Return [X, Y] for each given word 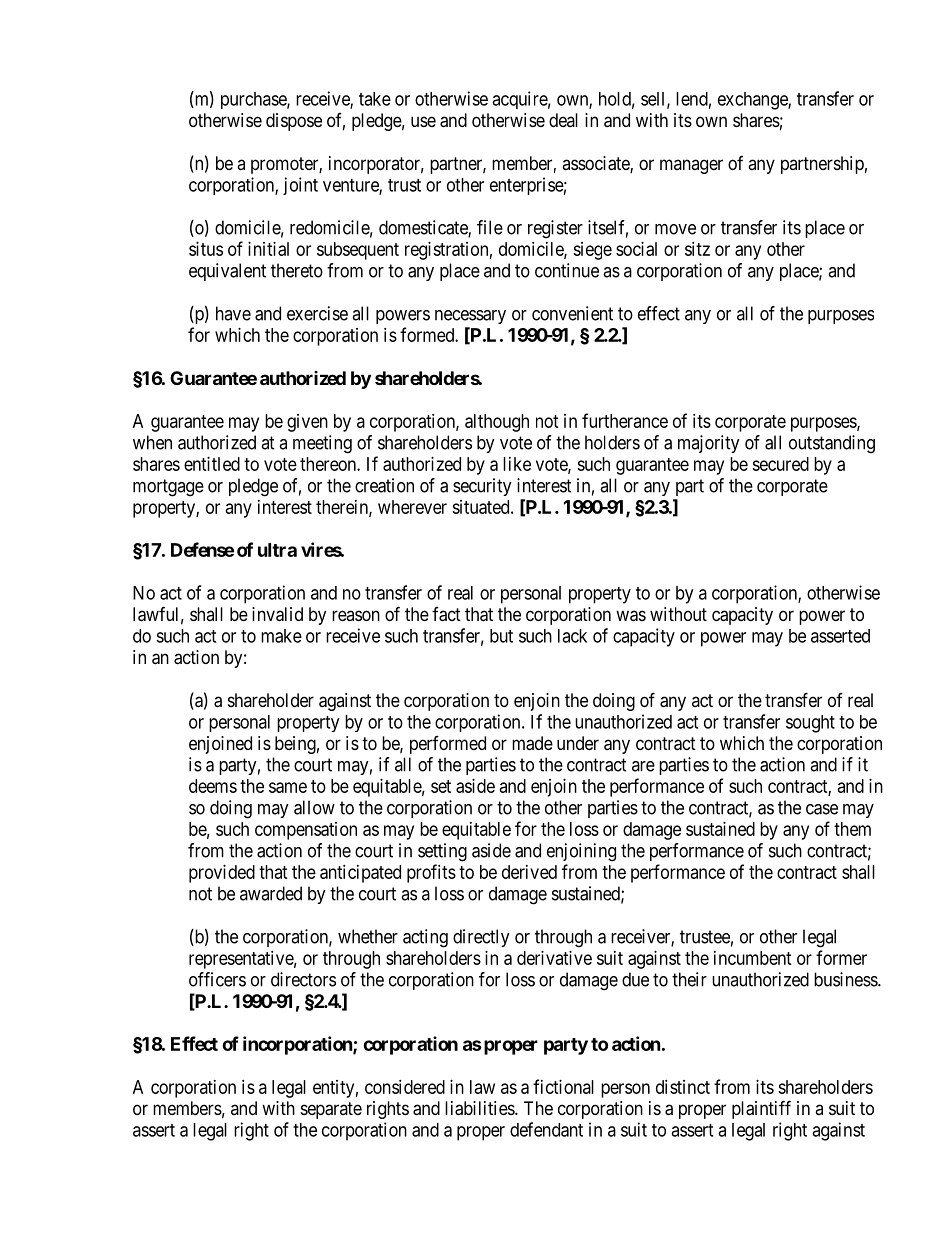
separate [331, 1110]
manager [691, 166]
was [631, 616]
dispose [294, 122]
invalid [277, 614]
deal [563, 120]
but [501, 636]
